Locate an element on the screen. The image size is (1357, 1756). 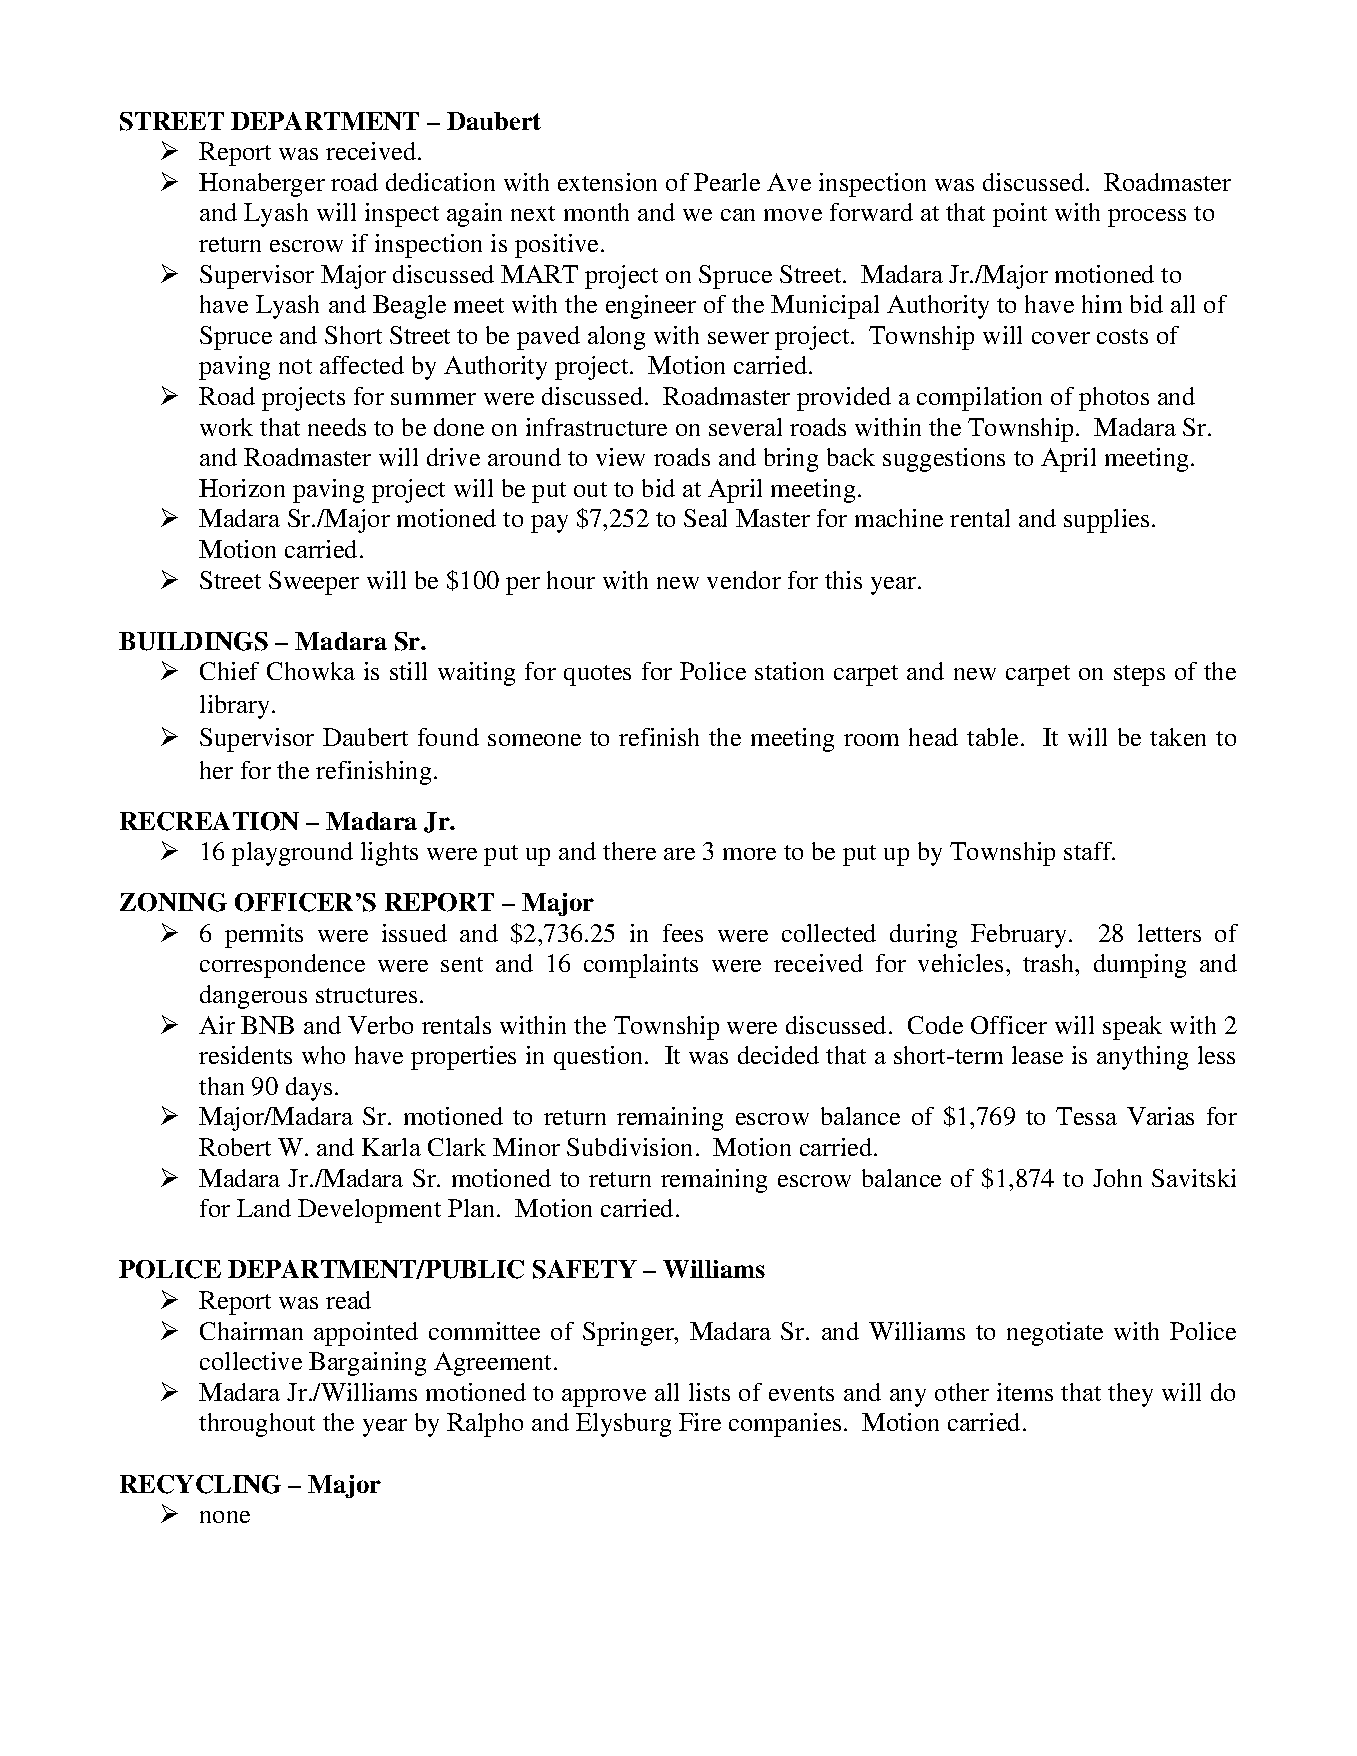
Fire is located at coordinates (700, 1422).
